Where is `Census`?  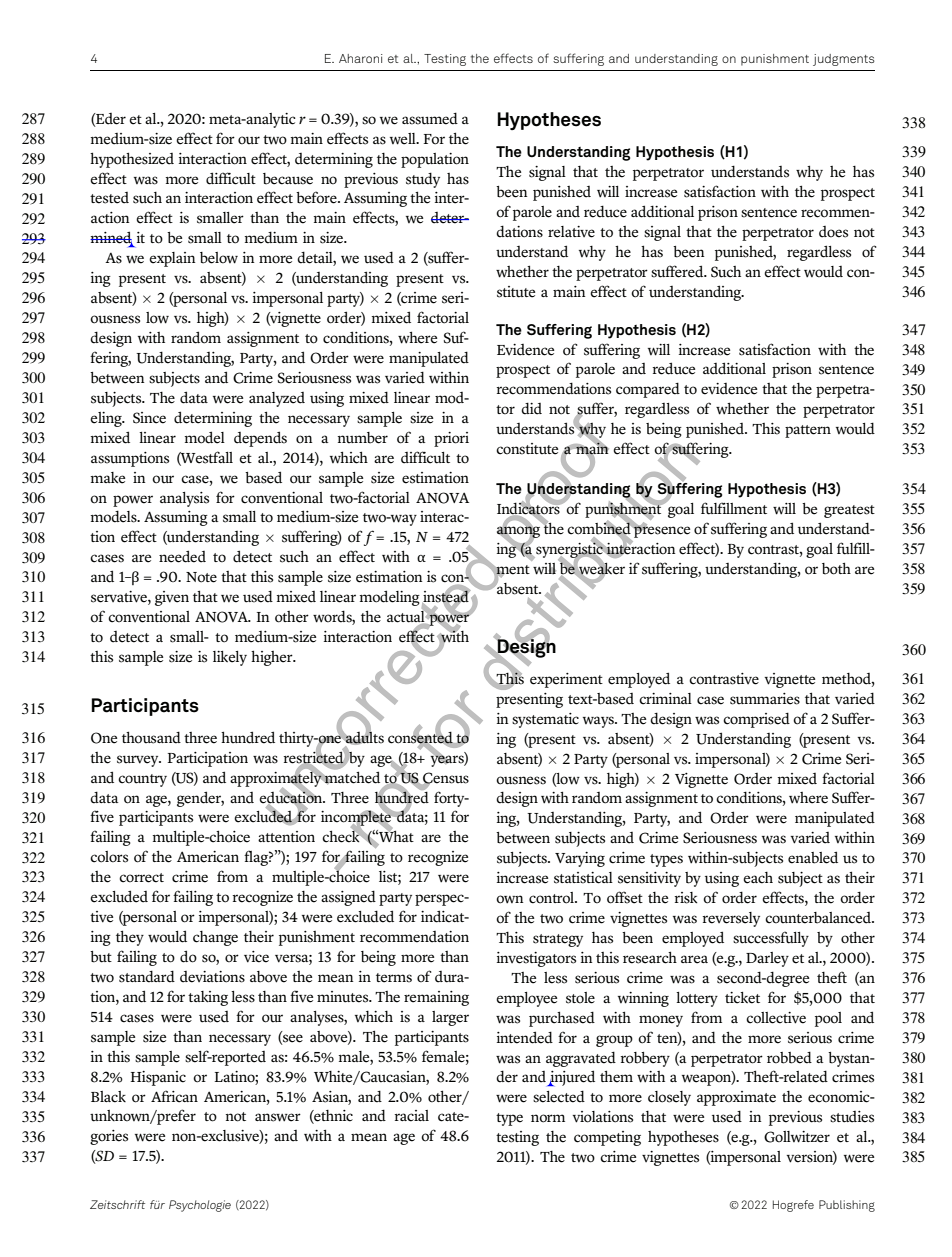
Census is located at coordinates (445, 778).
